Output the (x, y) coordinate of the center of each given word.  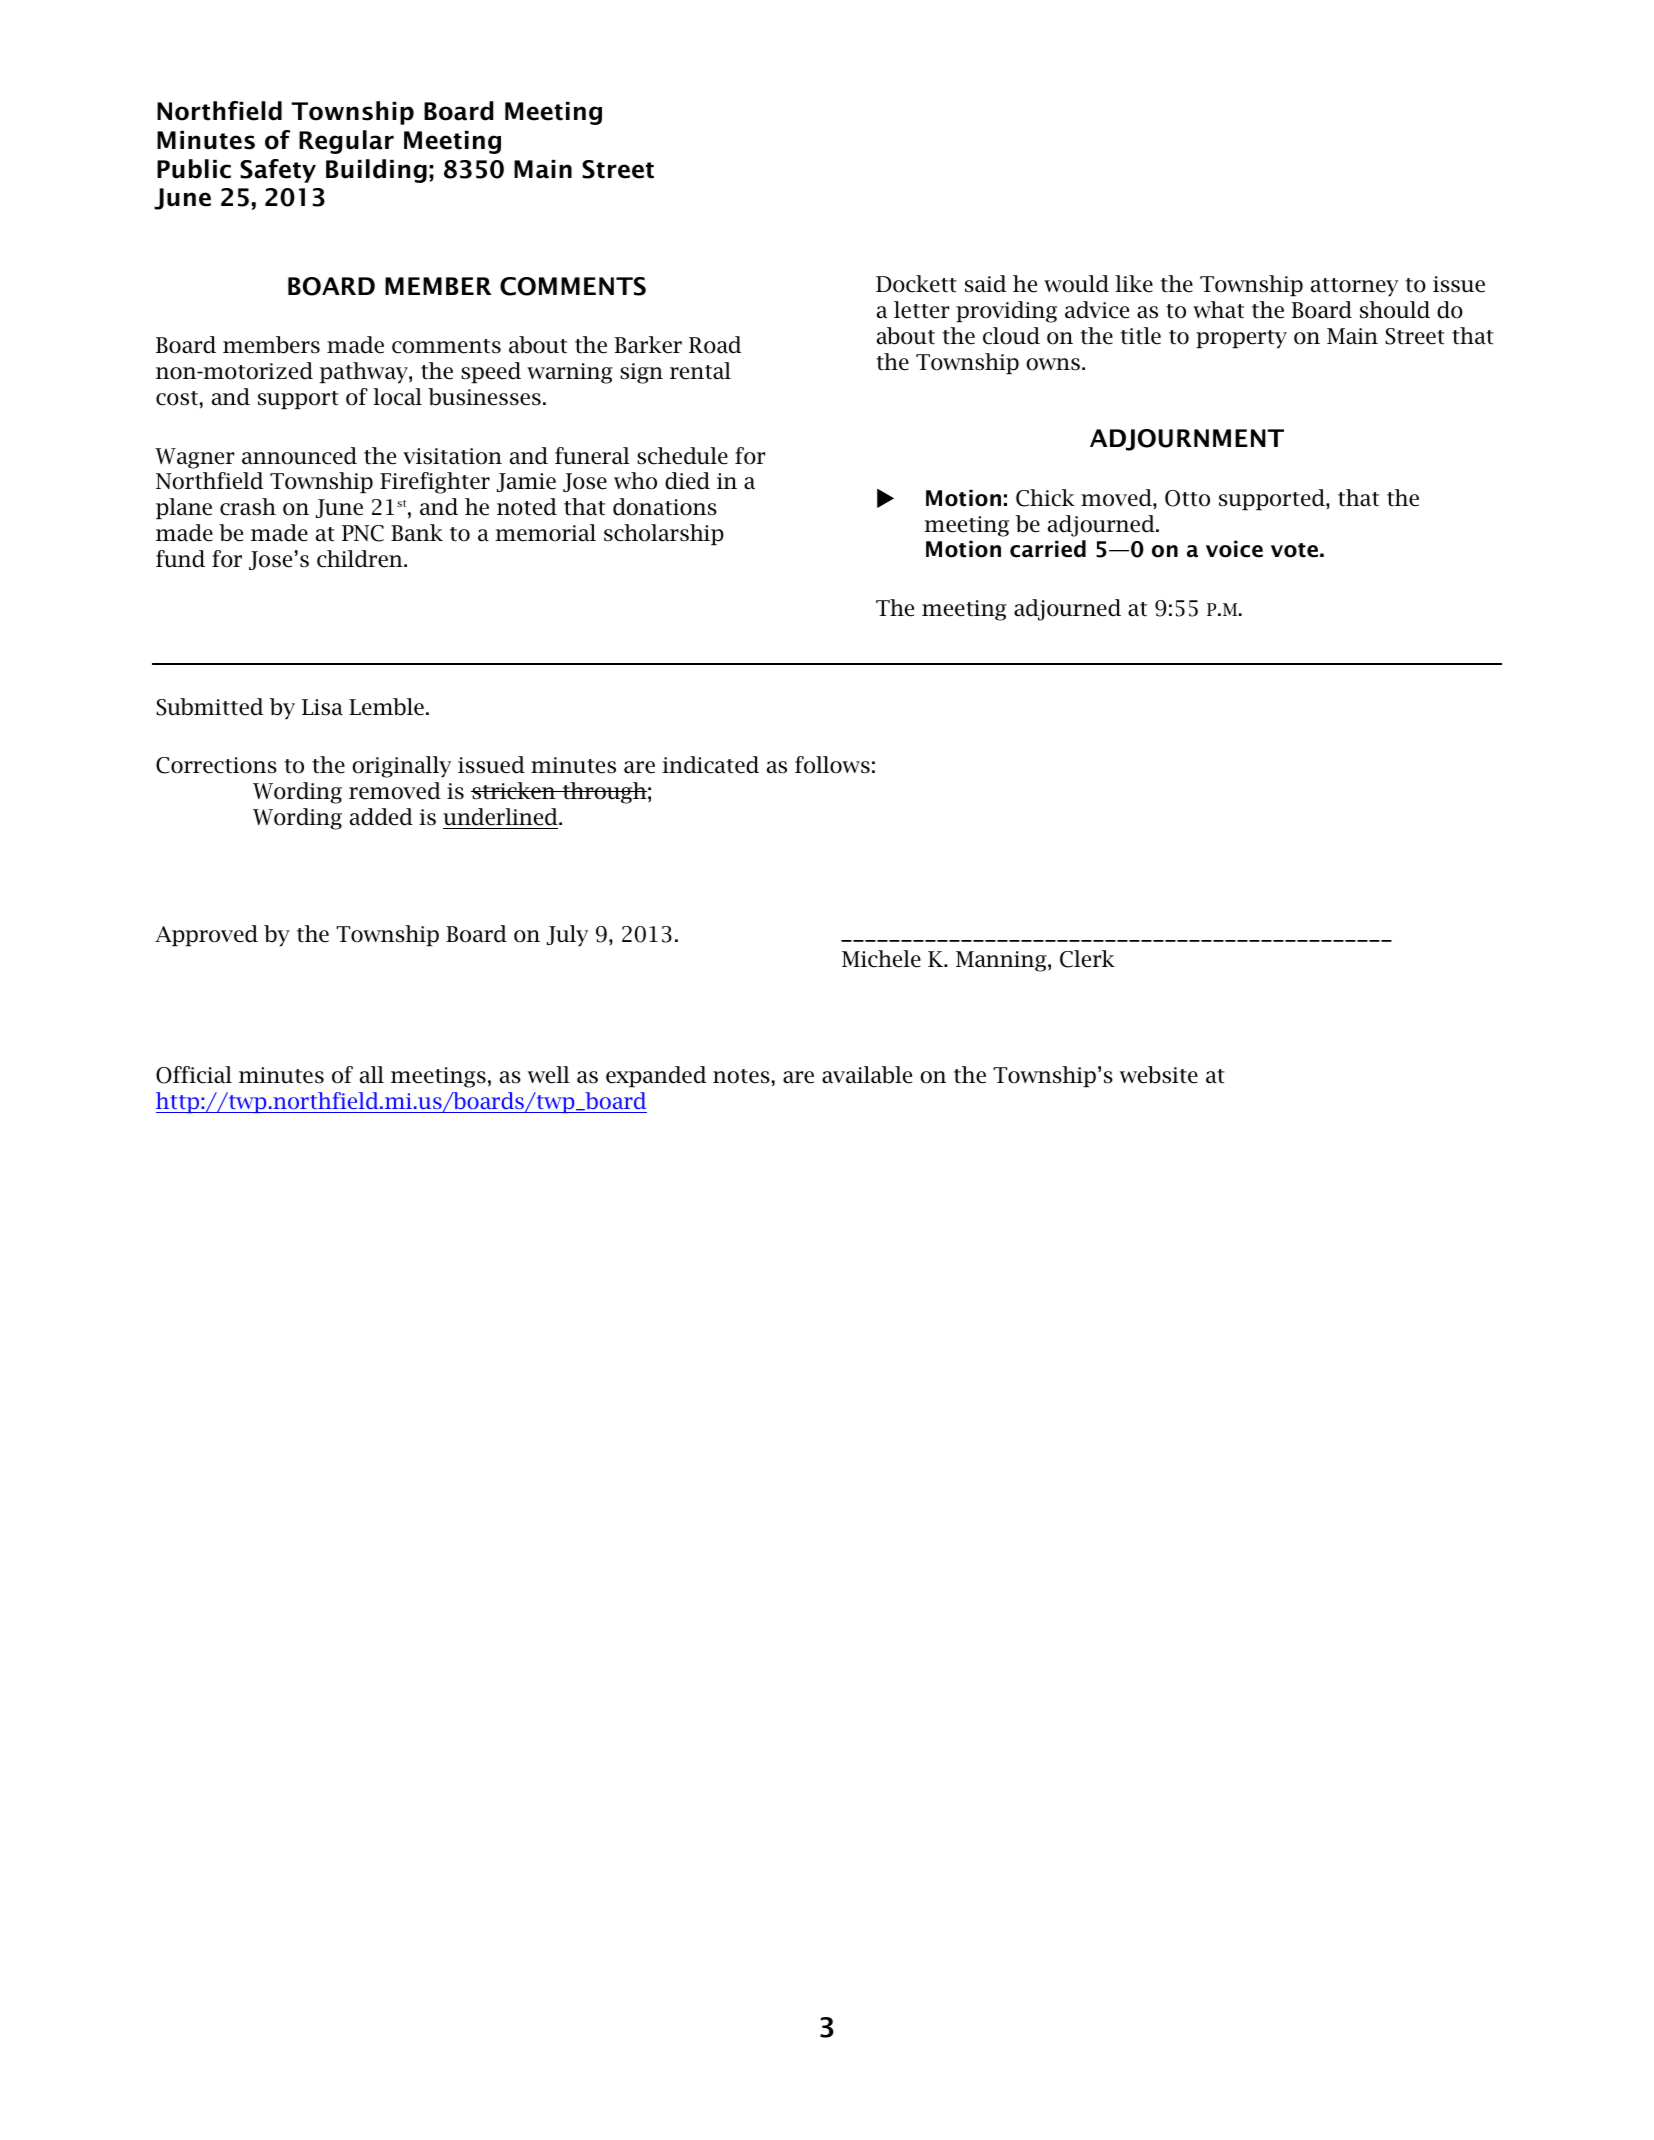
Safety (278, 171)
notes (741, 1076)
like (1134, 284)
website (1159, 1075)
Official (194, 1075)
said (986, 284)
